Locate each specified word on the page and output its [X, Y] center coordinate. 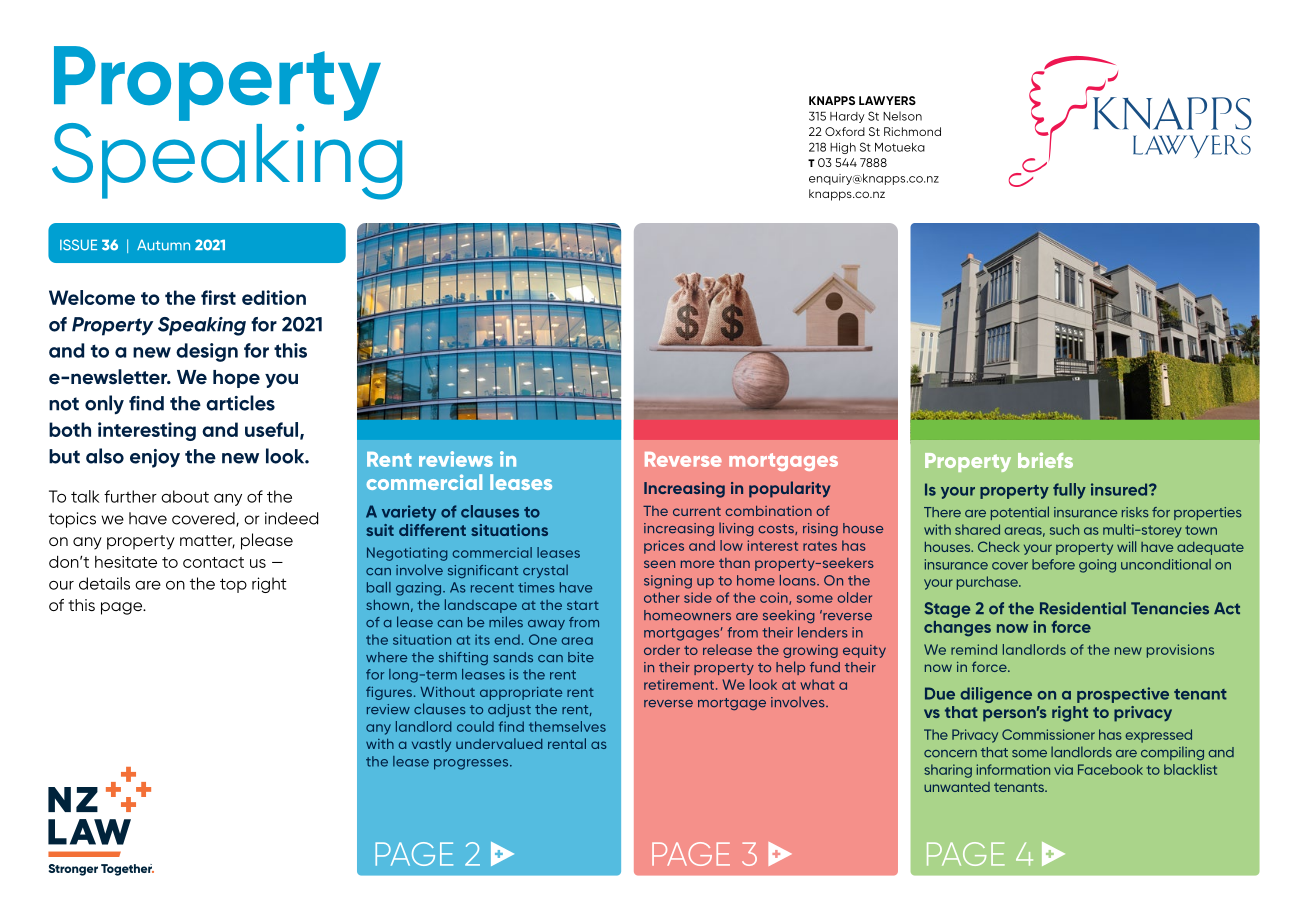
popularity [789, 489]
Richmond [912, 131]
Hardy [847, 117]
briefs [1045, 460]
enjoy [155, 458]
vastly [431, 745]
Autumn [163, 245]
